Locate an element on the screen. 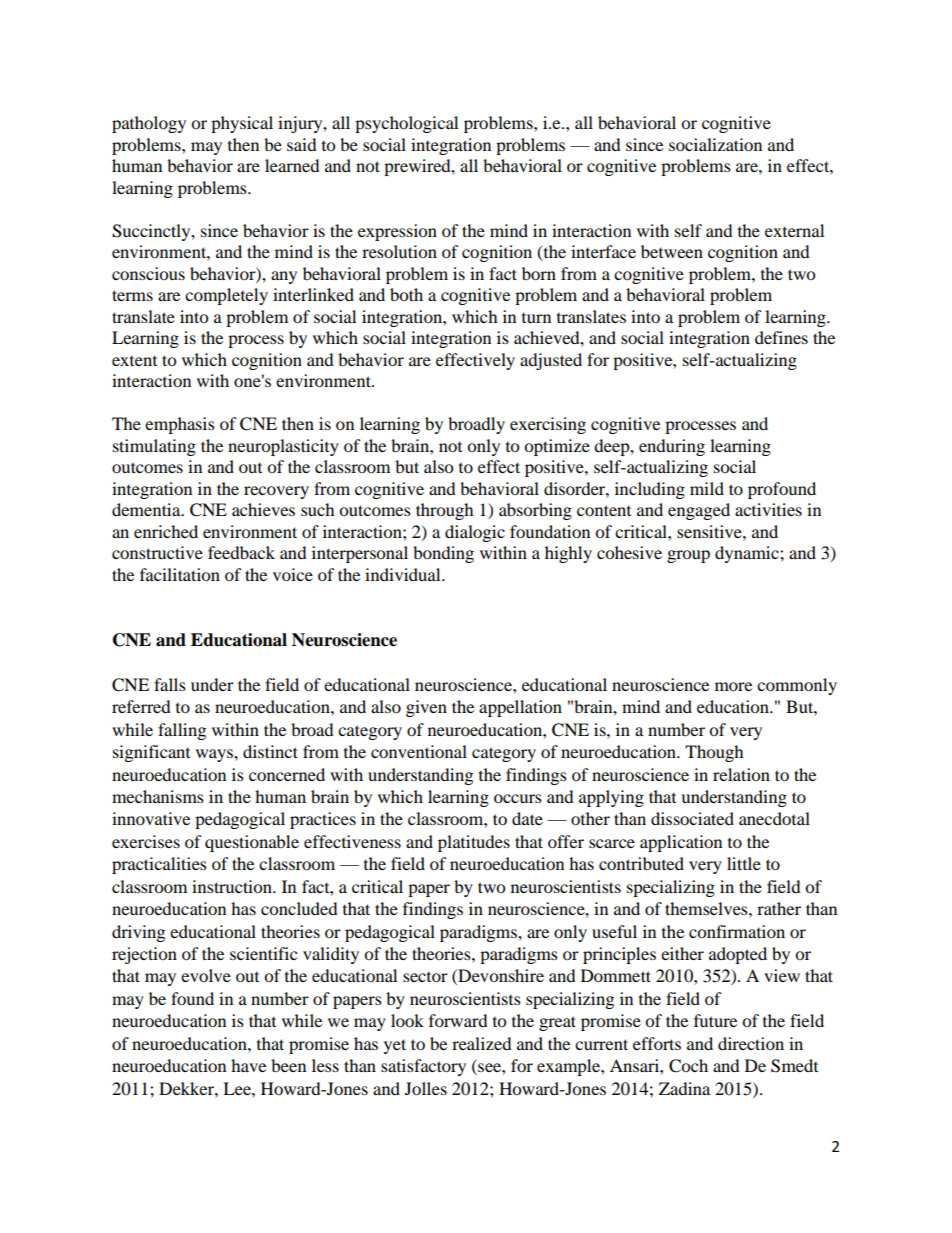  physical is located at coordinates (242, 124).
